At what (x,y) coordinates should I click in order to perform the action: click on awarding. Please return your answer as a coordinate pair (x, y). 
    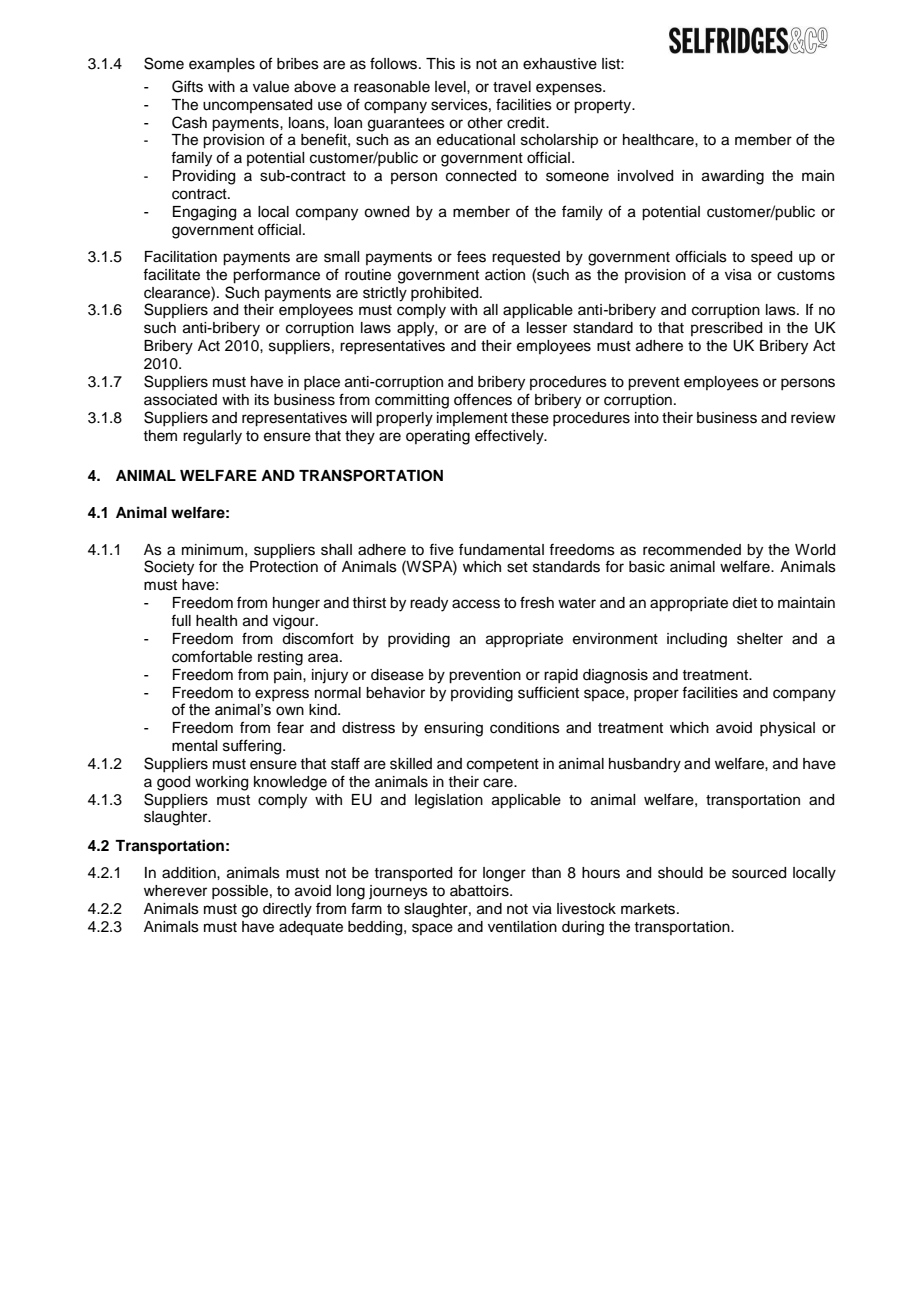
    Looking at the image, I should click on (733, 177).
